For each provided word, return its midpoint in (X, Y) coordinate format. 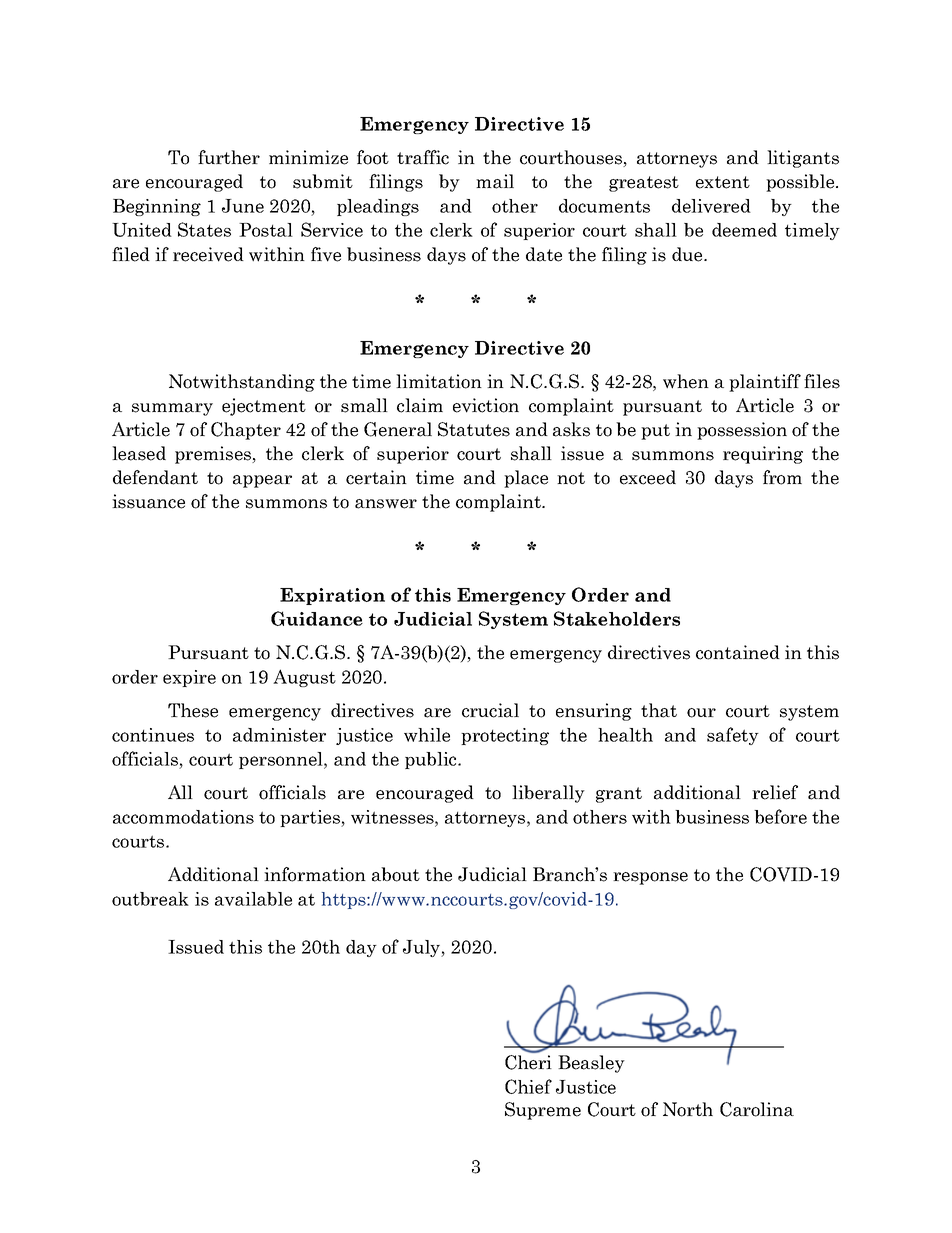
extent (723, 182)
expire (189, 678)
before (780, 816)
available (253, 899)
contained (738, 652)
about (396, 874)
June (243, 206)
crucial (490, 710)
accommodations (183, 817)
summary (172, 409)
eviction (486, 405)
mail (495, 181)
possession (742, 431)
